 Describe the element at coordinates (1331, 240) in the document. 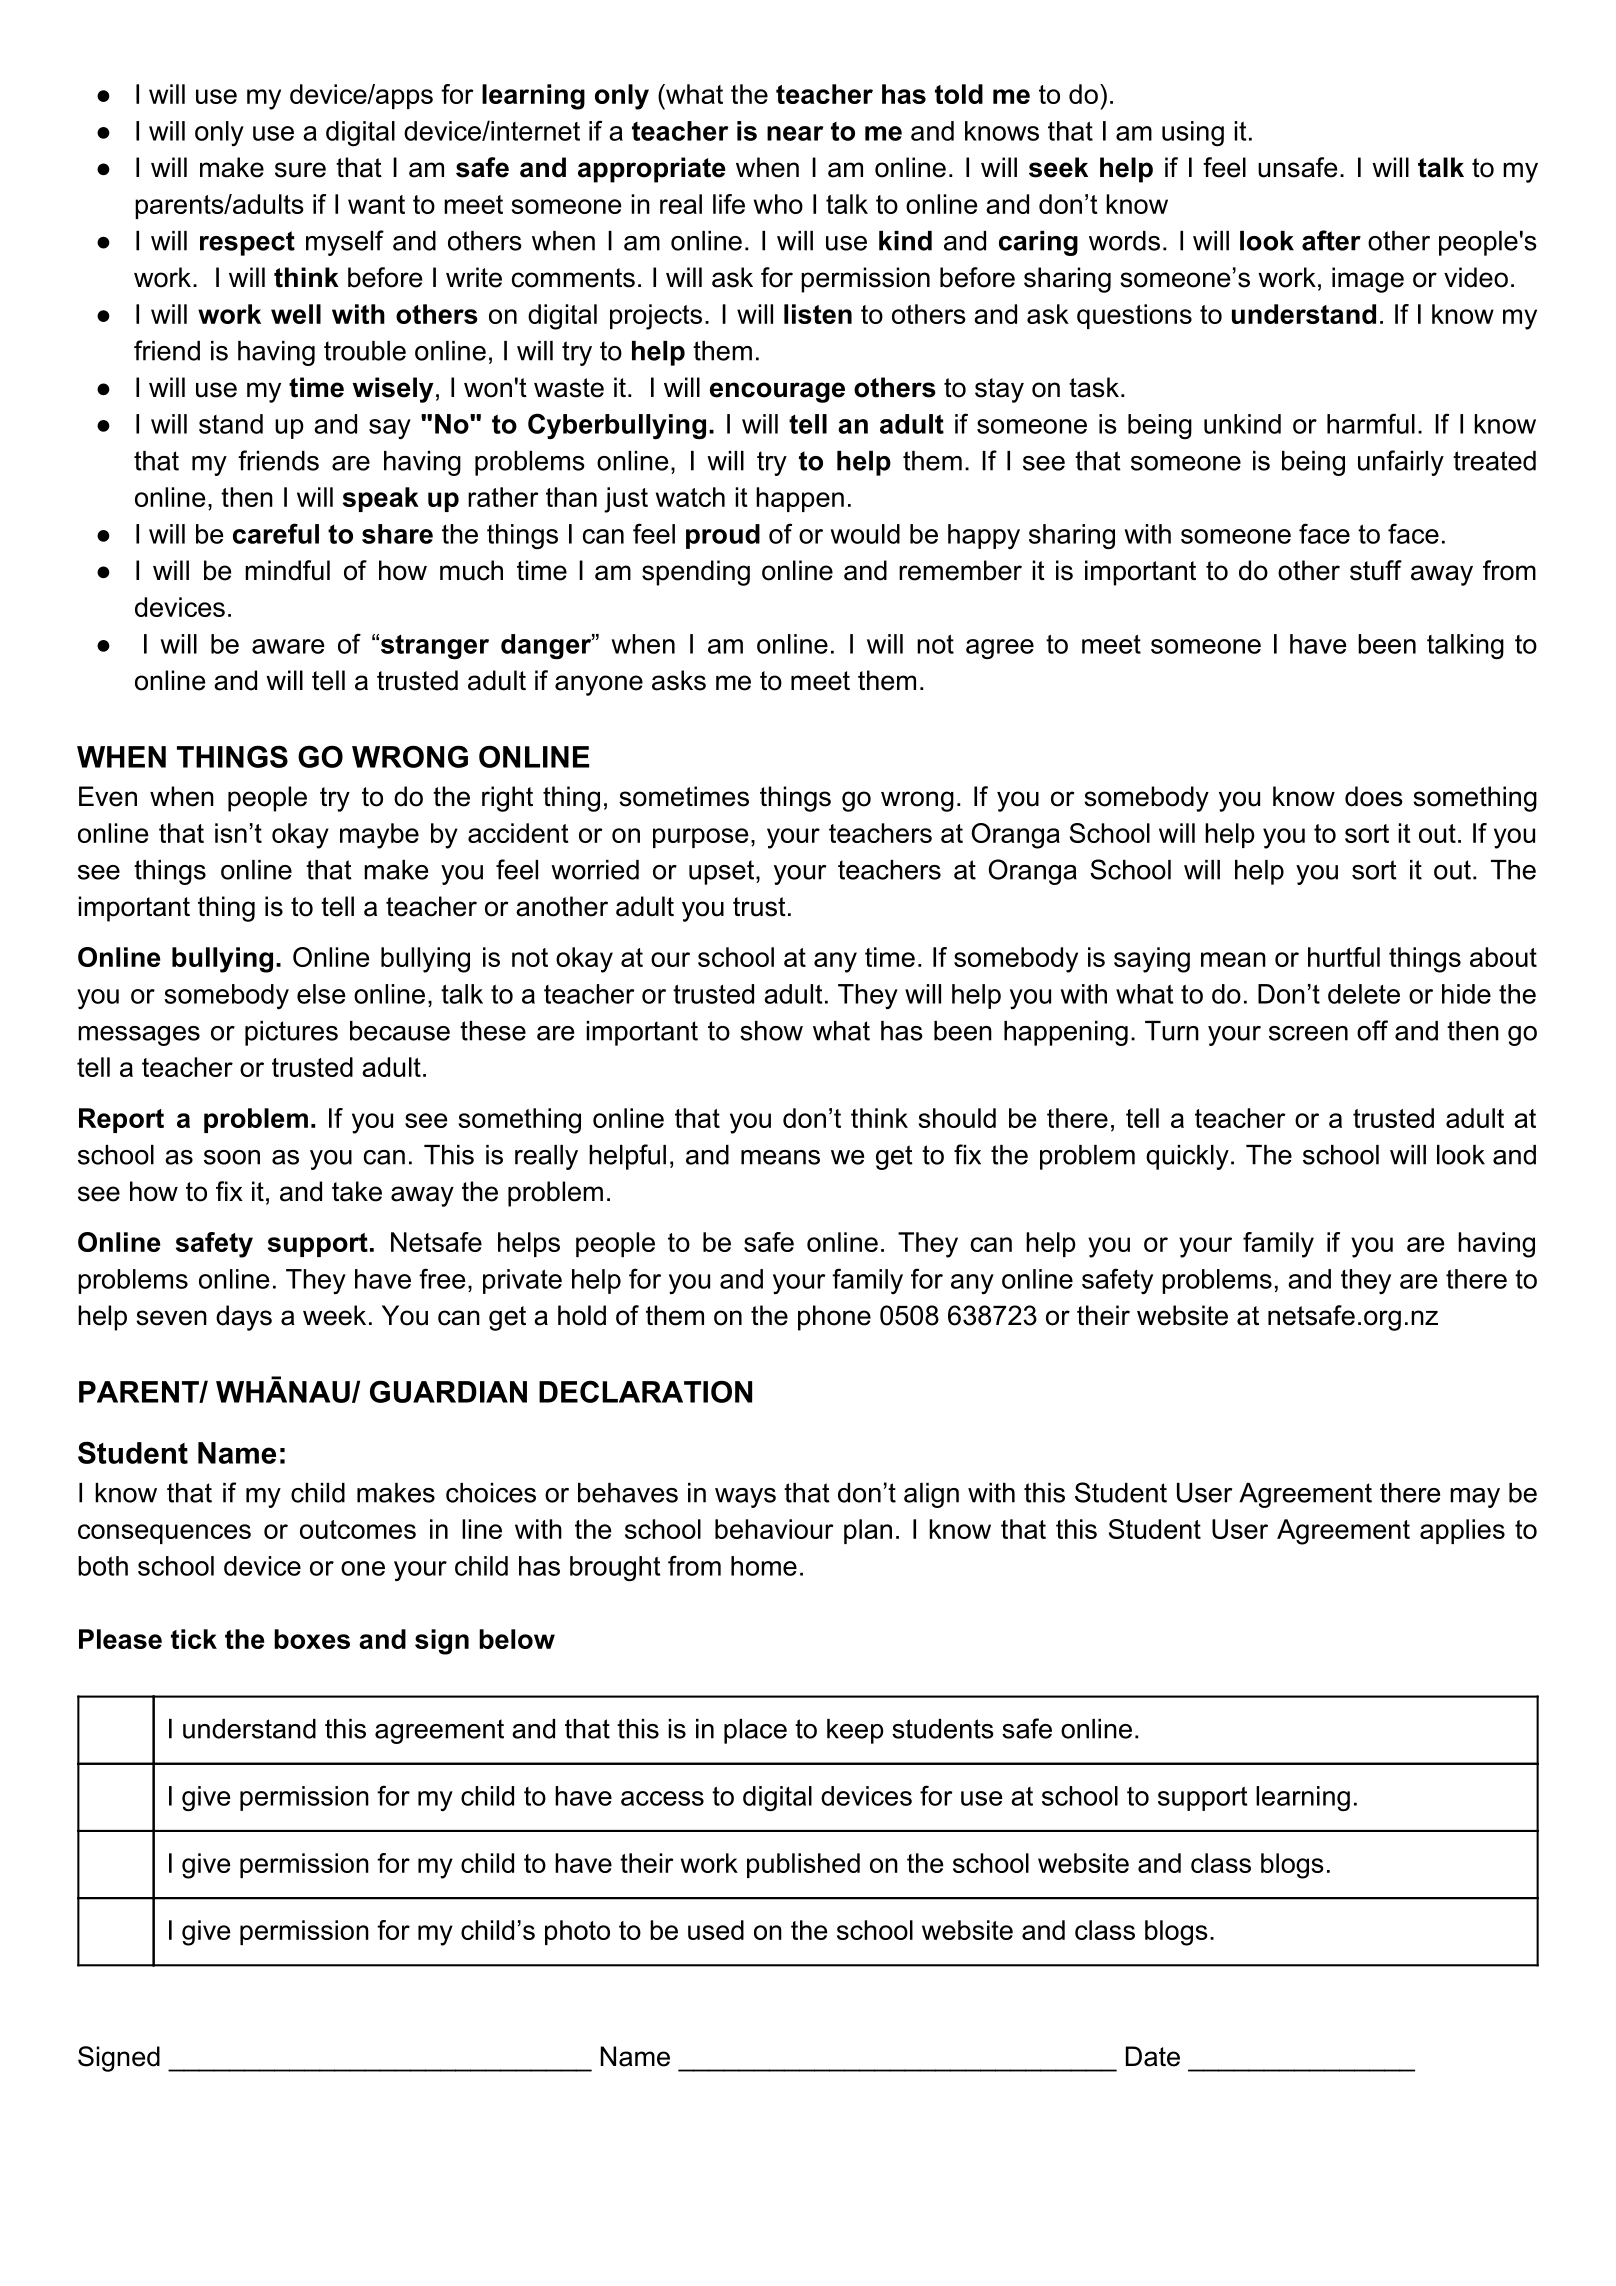

I see `after` at that location.
